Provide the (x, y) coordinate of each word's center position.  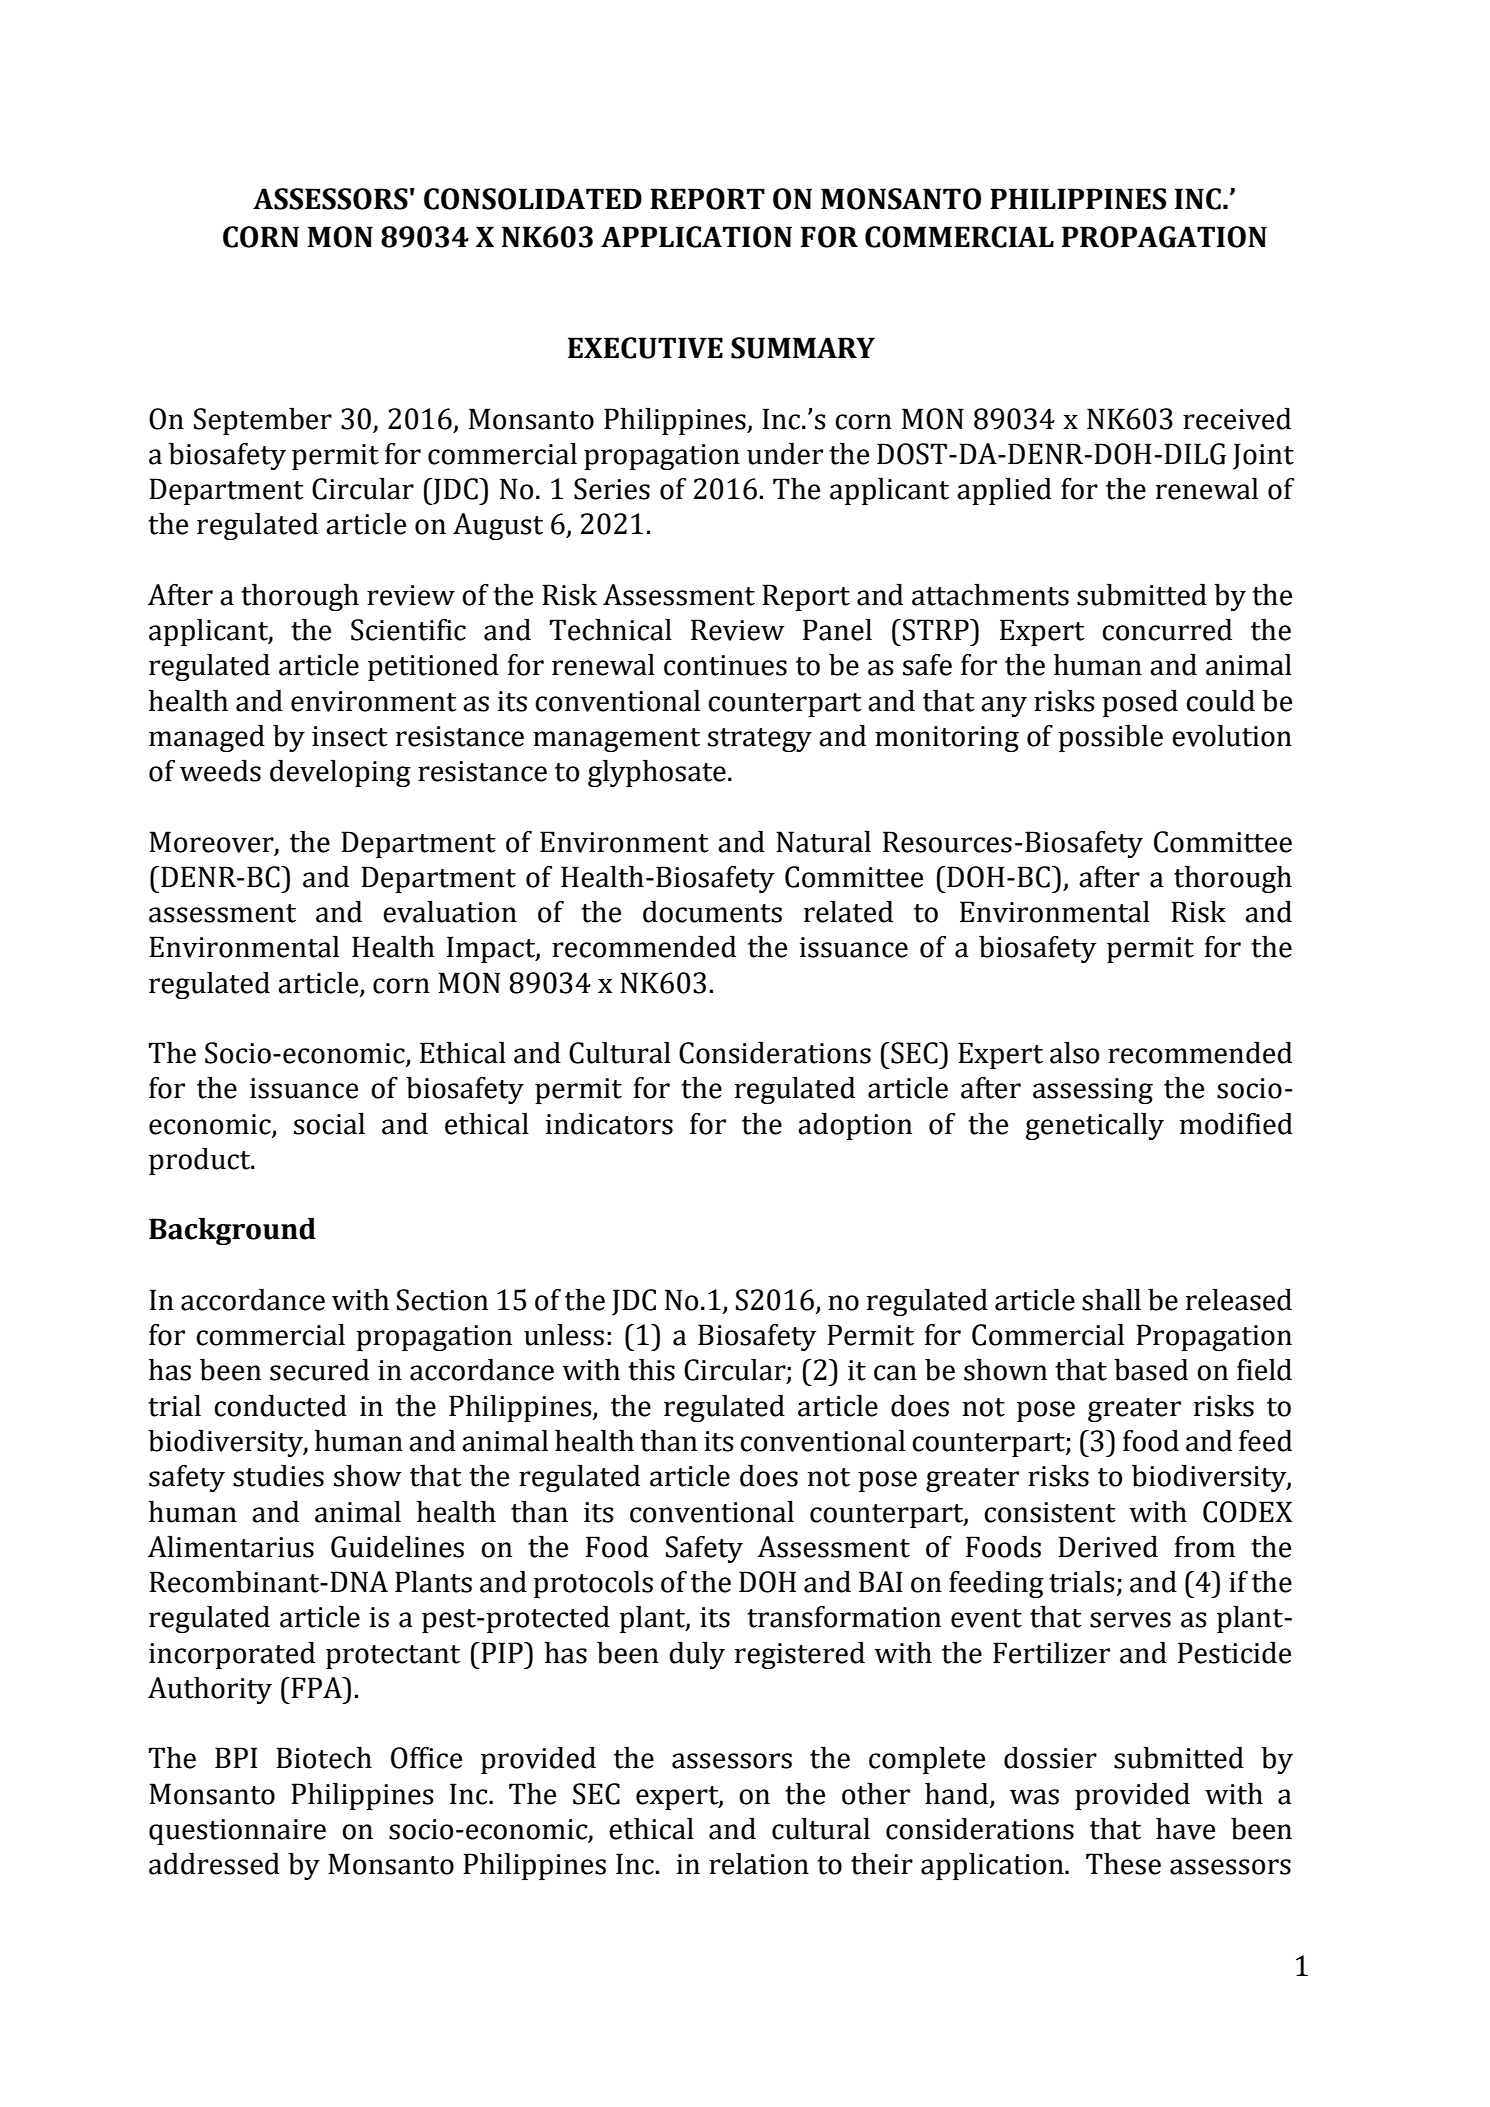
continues (725, 665)
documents (712, 912)
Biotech (324, 1758)
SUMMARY (803, 348)
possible (1110, 738)
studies (278, 1476)
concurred (1167, 630)
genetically (1095, 1126)
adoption (855, 1126)
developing (340, 773)
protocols (593, 1584)
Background (232, 1231)
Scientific (408, 630)
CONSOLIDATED (533, 199)
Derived (1108, 1547)
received (1237, 419)
